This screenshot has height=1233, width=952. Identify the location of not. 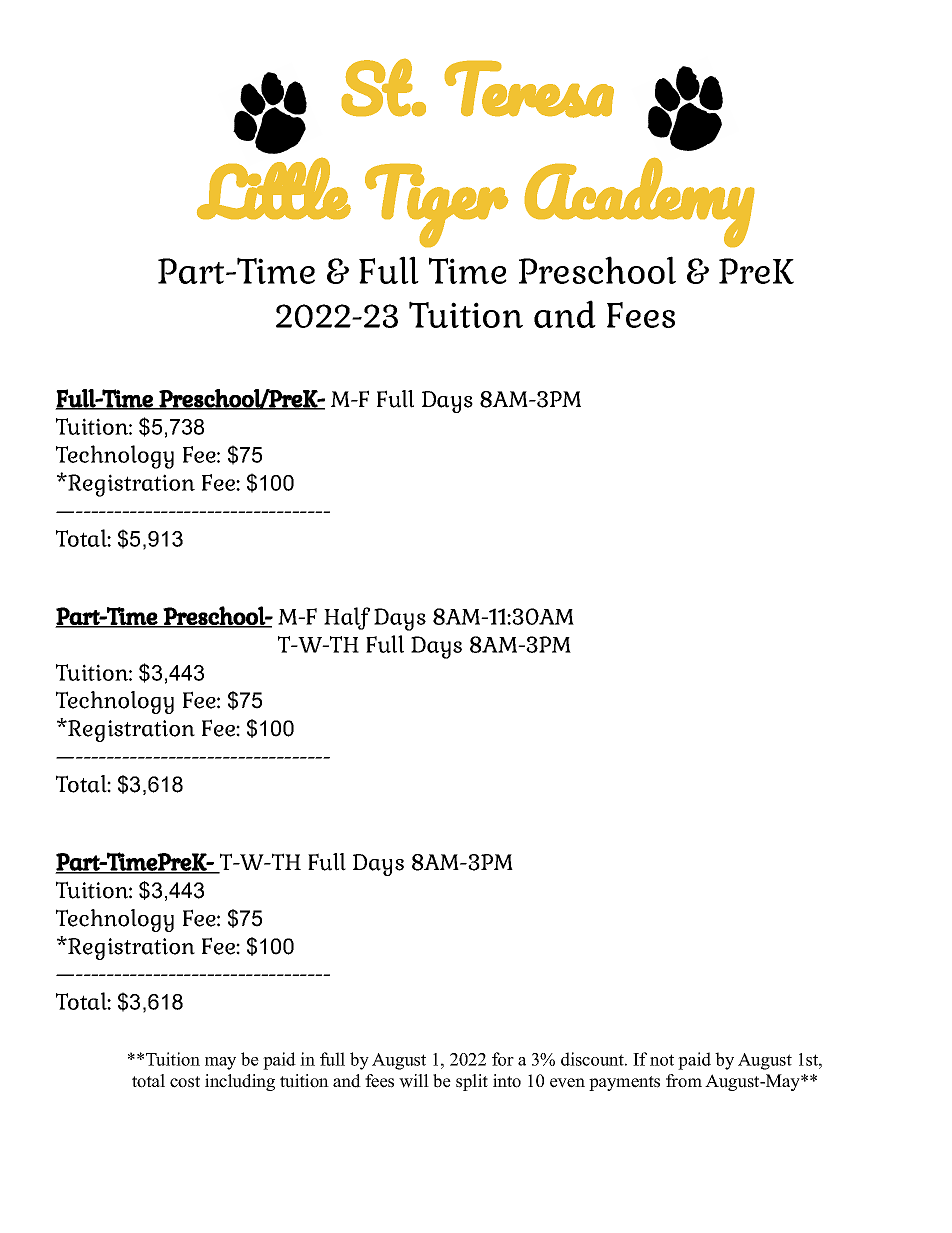
(662, 1060).
